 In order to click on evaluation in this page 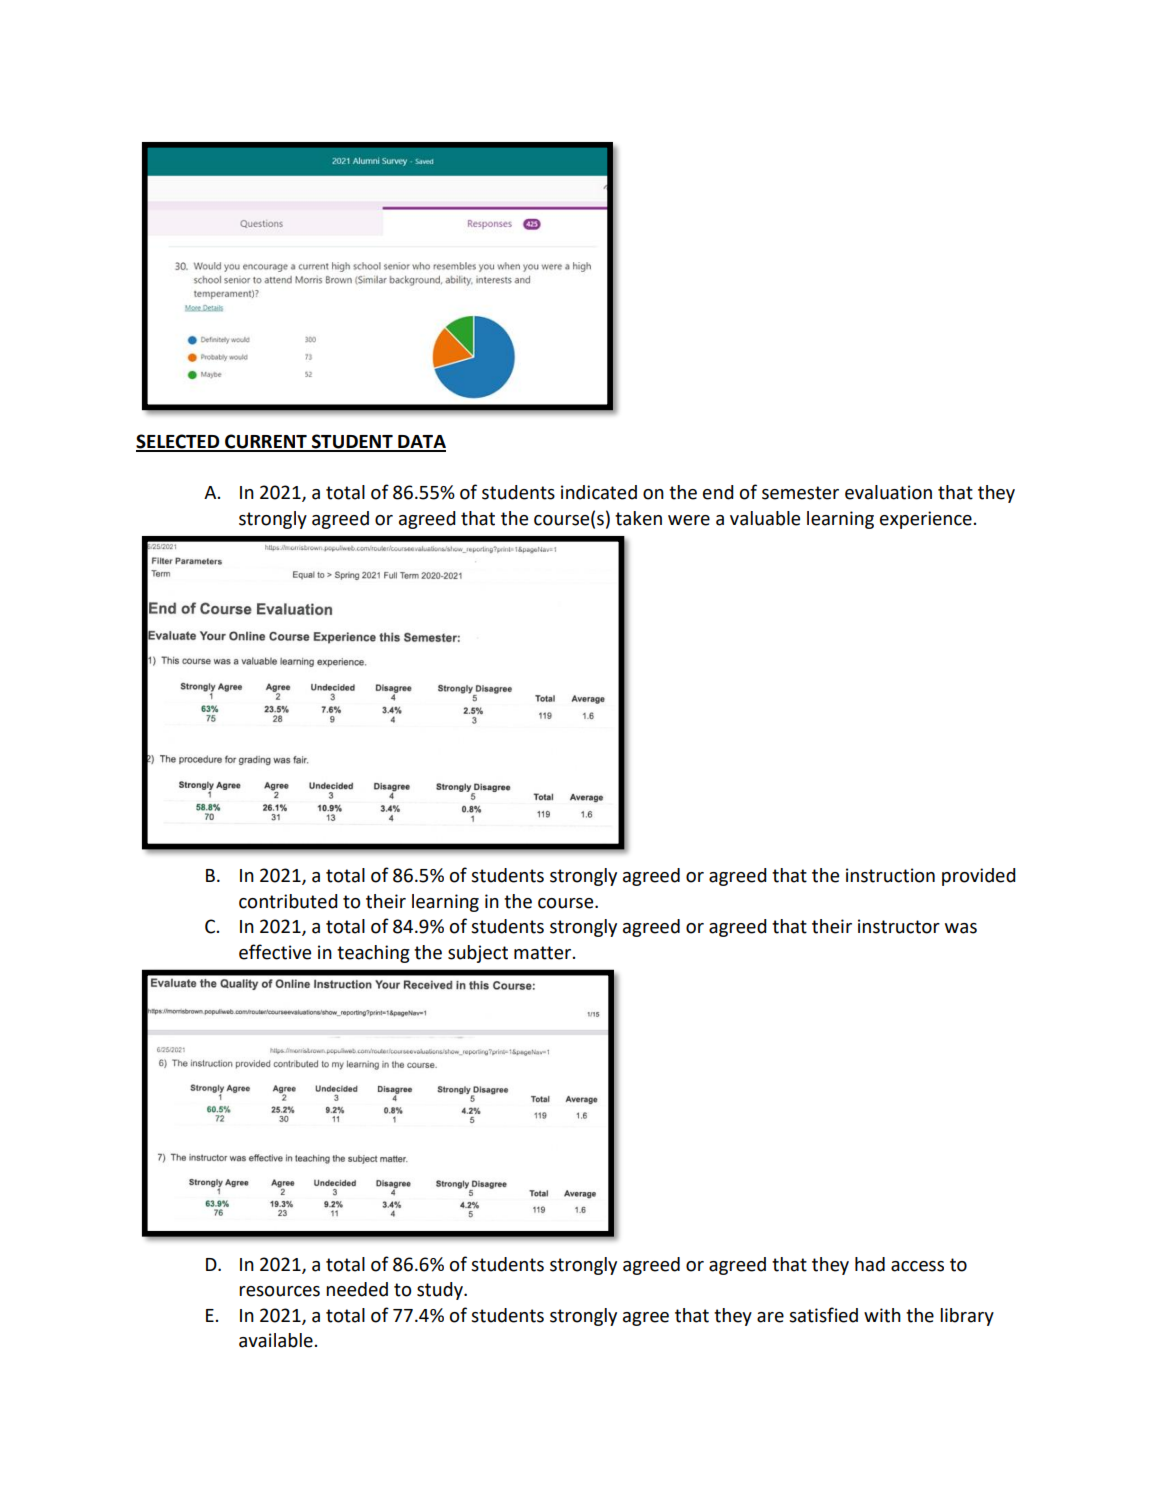, I will do `click(888, 492)`.
